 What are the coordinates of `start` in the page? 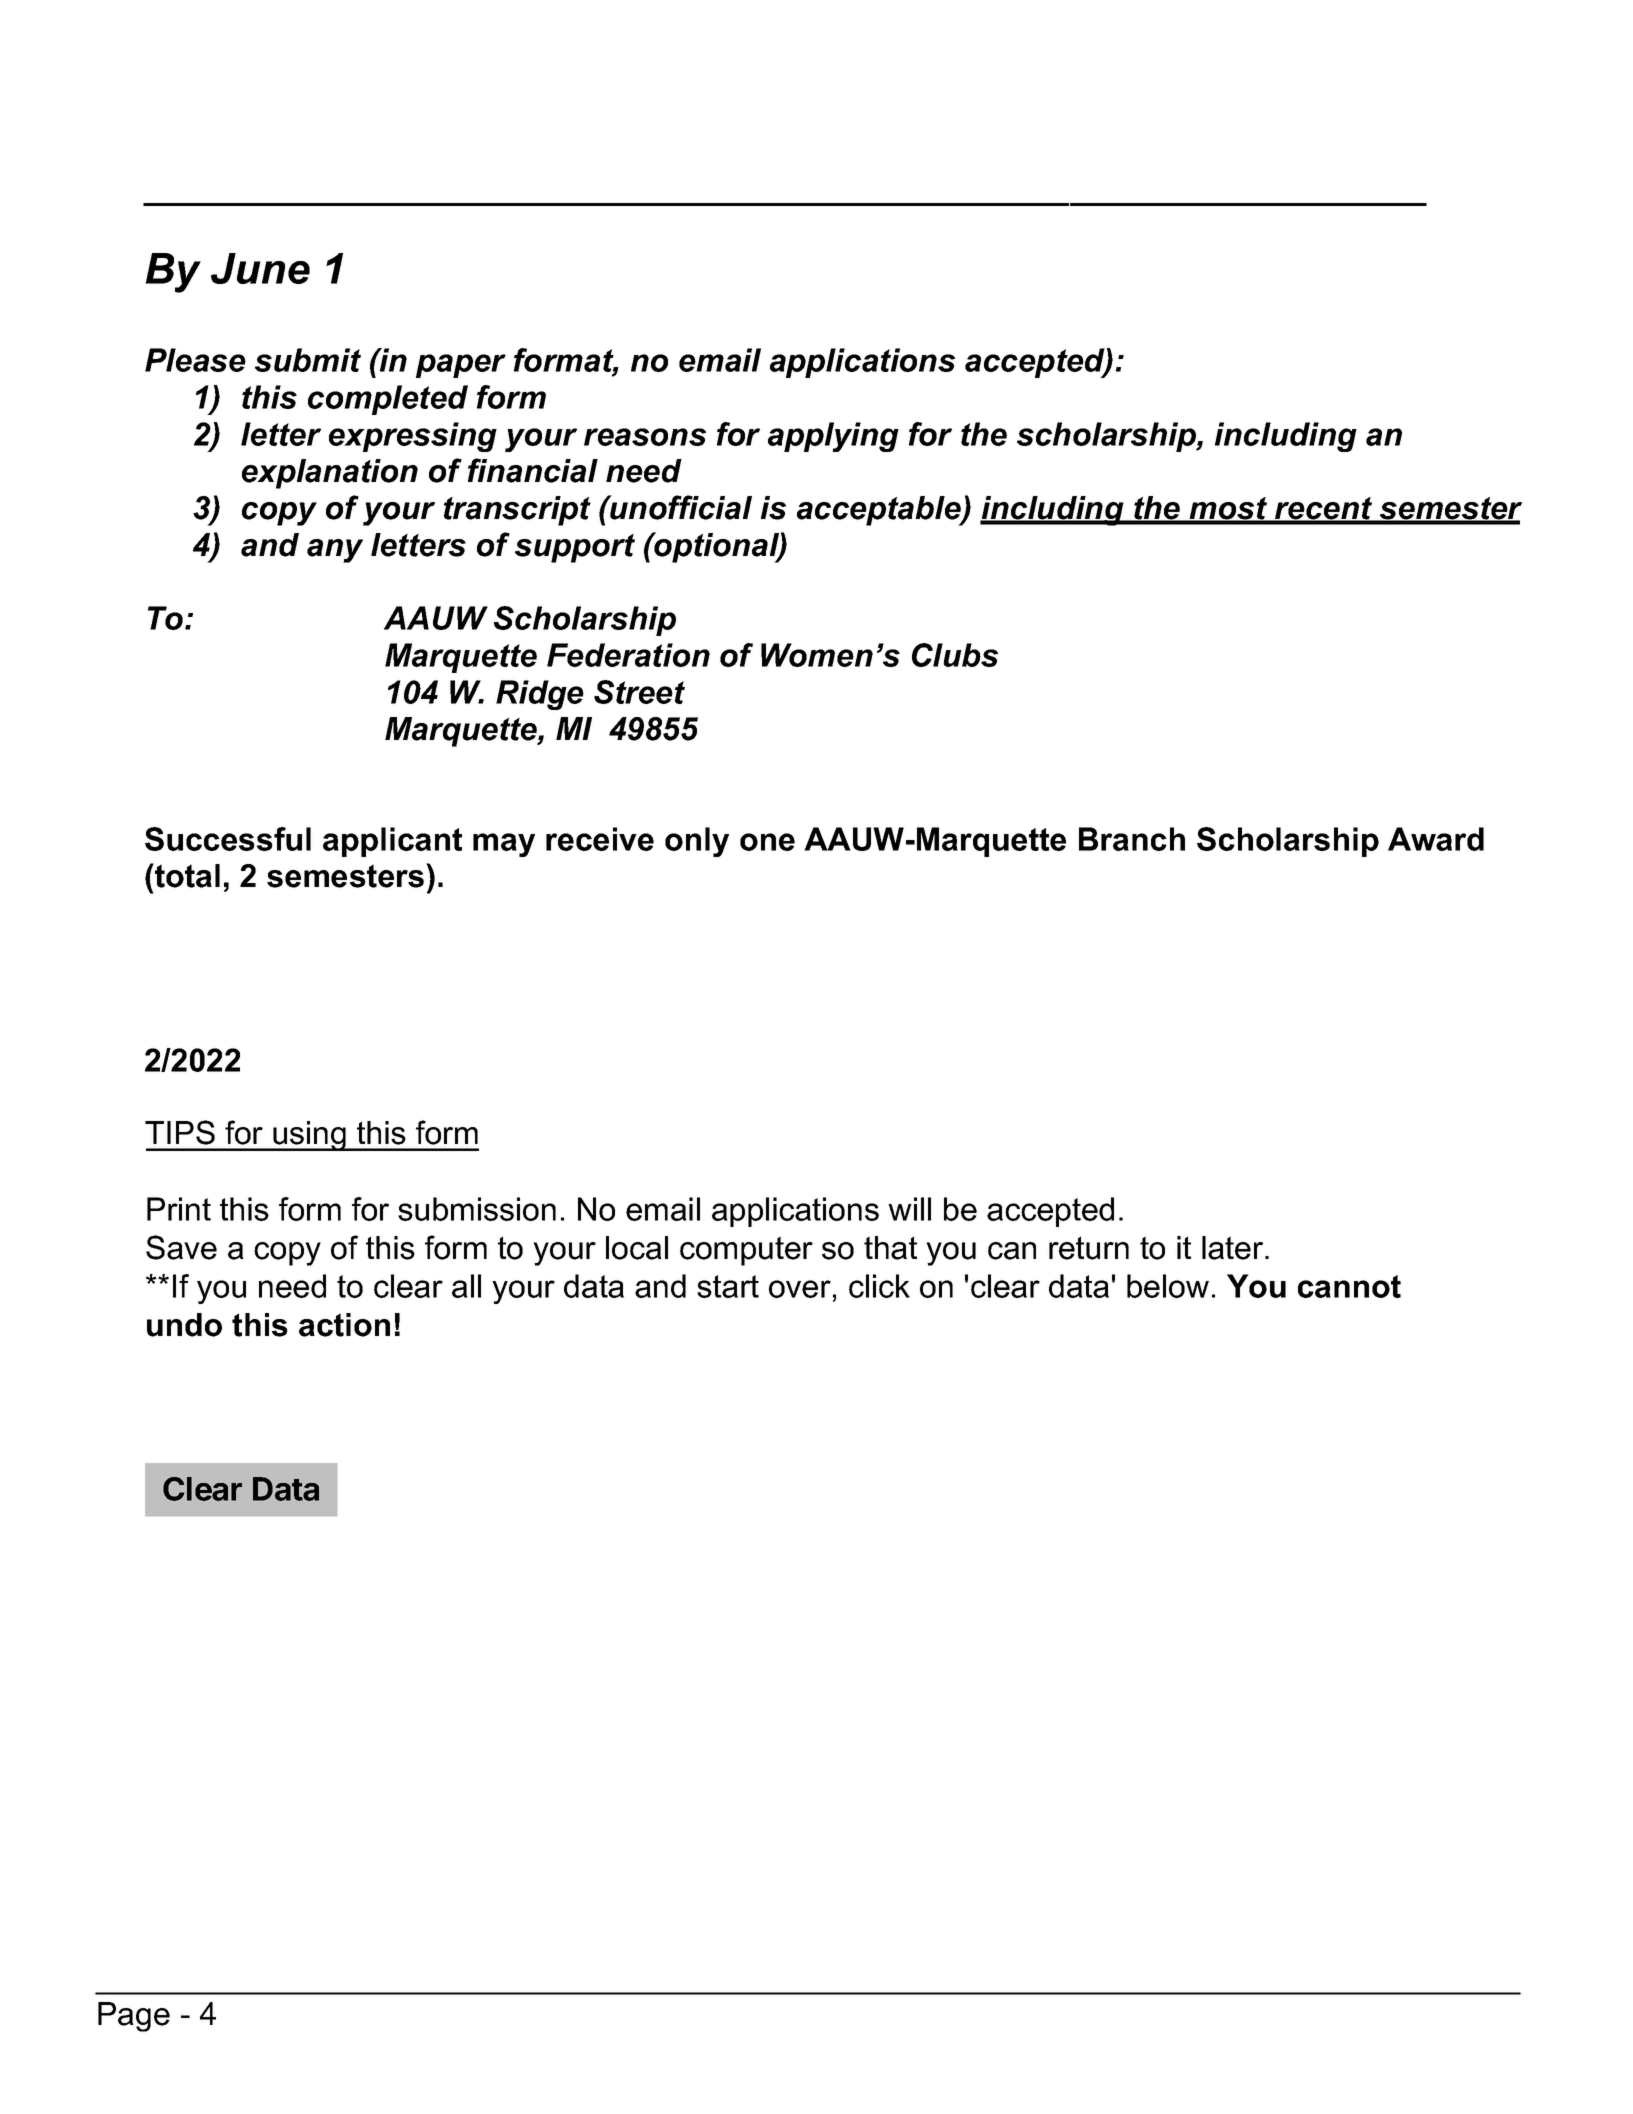 It's located at (728, 1286).
